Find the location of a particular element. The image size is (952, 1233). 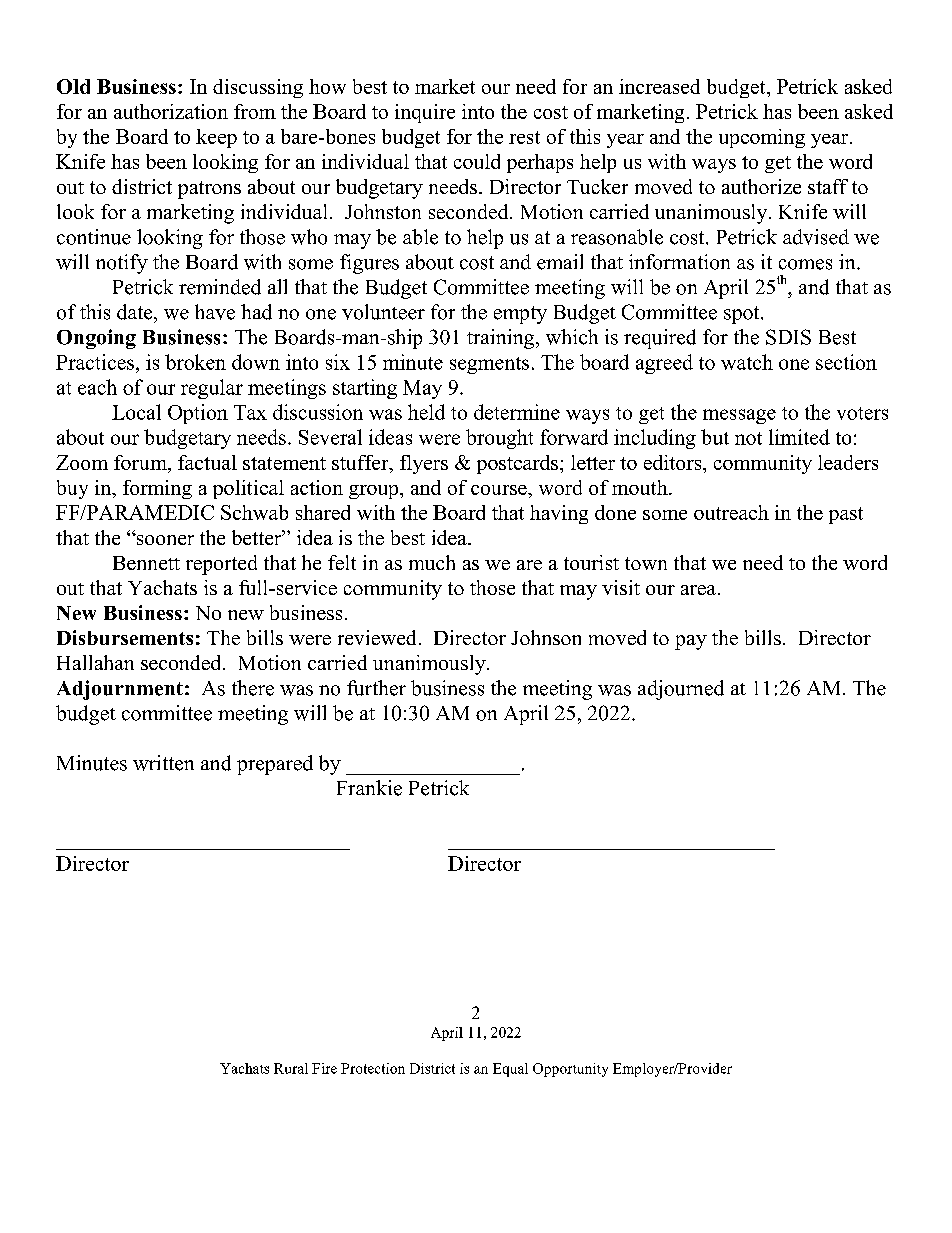

forming is located at coordinates (157, 489).
